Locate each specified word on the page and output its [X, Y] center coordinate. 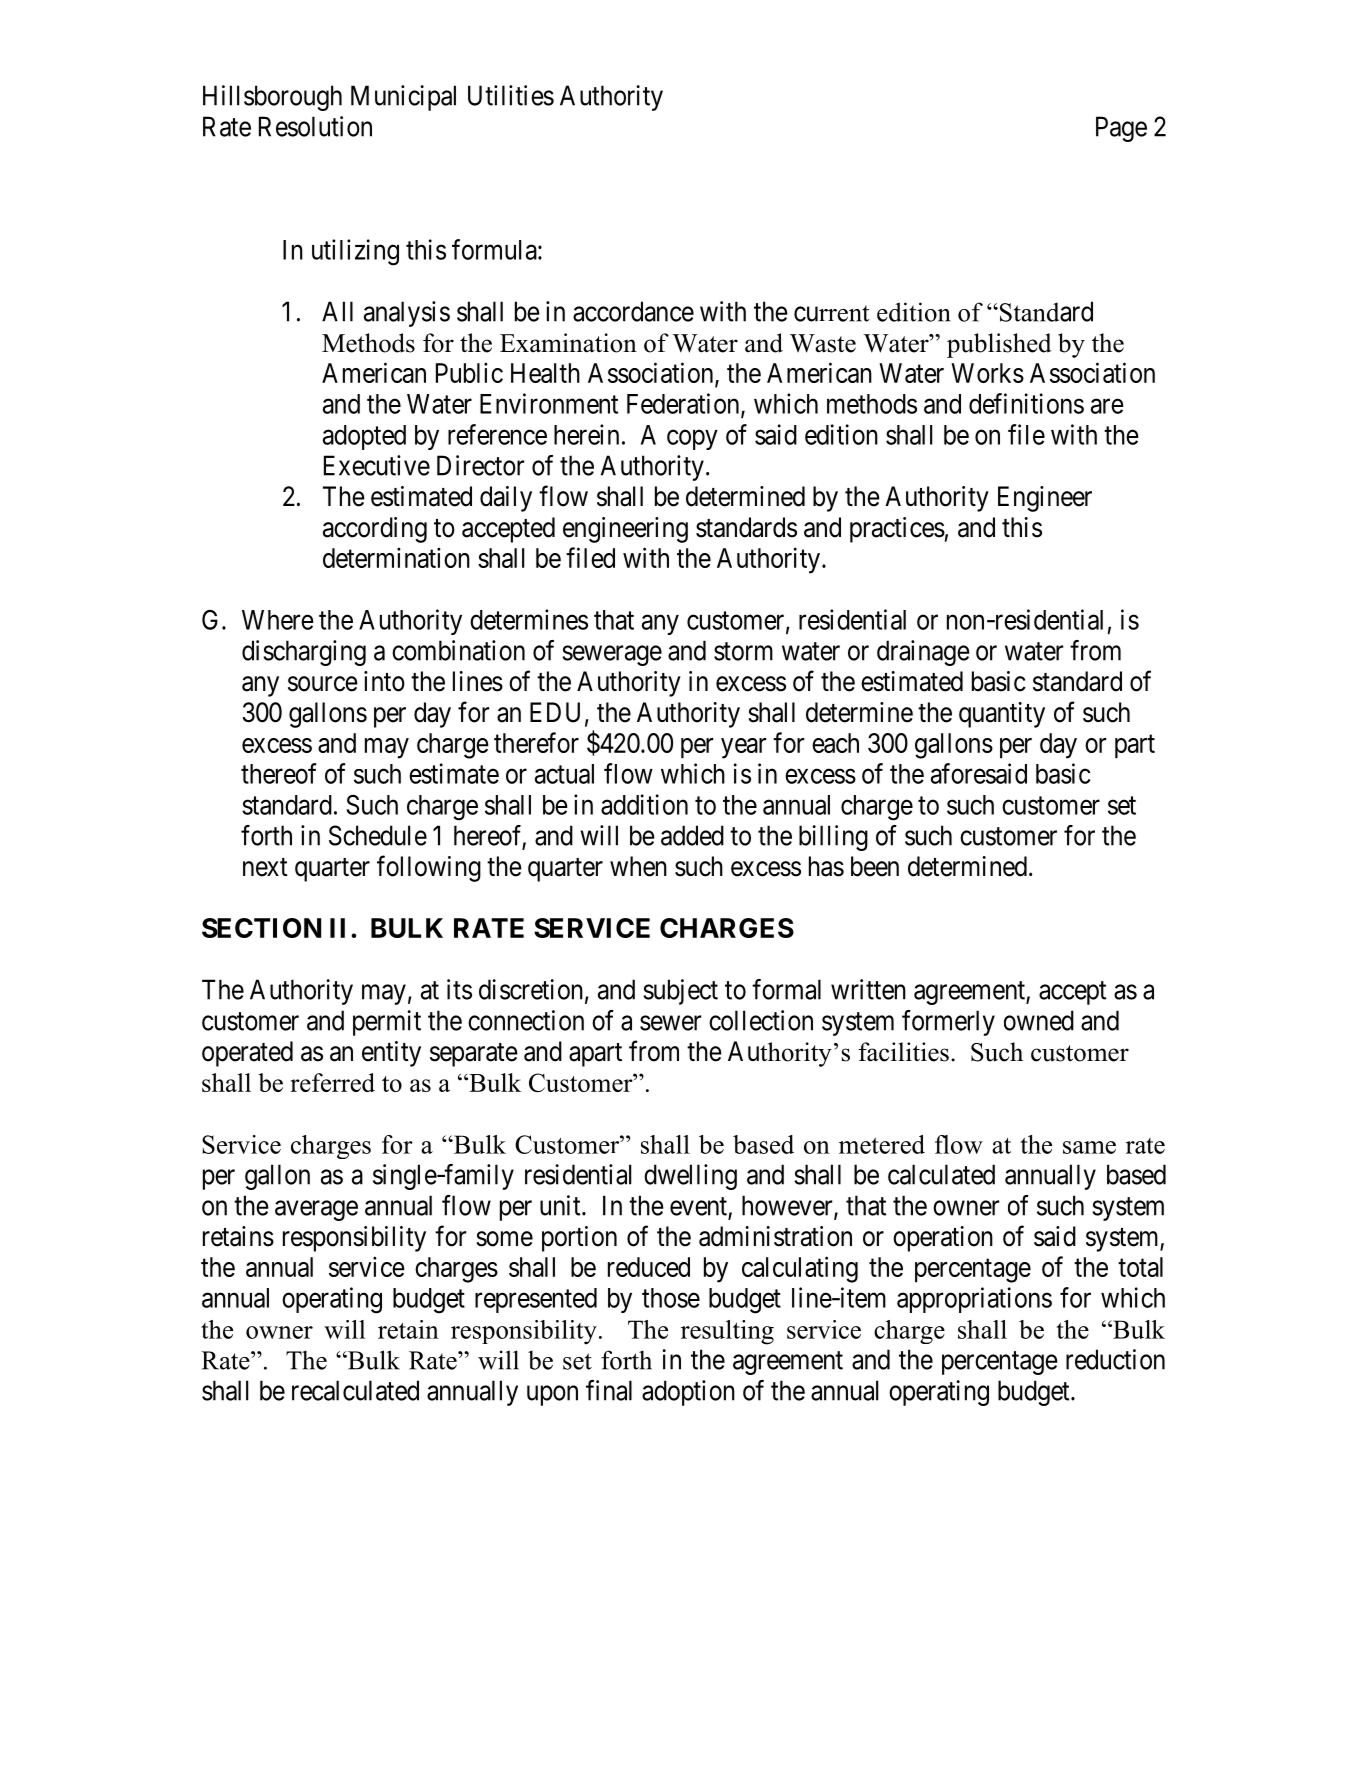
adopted [364, 437]
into [384, 681]
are [1107, 406]
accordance [633, 311]
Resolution [315, 126]
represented [536, 1300]
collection [761, 1020]
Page [1121, 129]
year [743, 748]
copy [692, 440]
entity [391, 1054]
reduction [1115, 1359]
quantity [1002, 715]
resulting [727, 1332]
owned [1039, 1020]
